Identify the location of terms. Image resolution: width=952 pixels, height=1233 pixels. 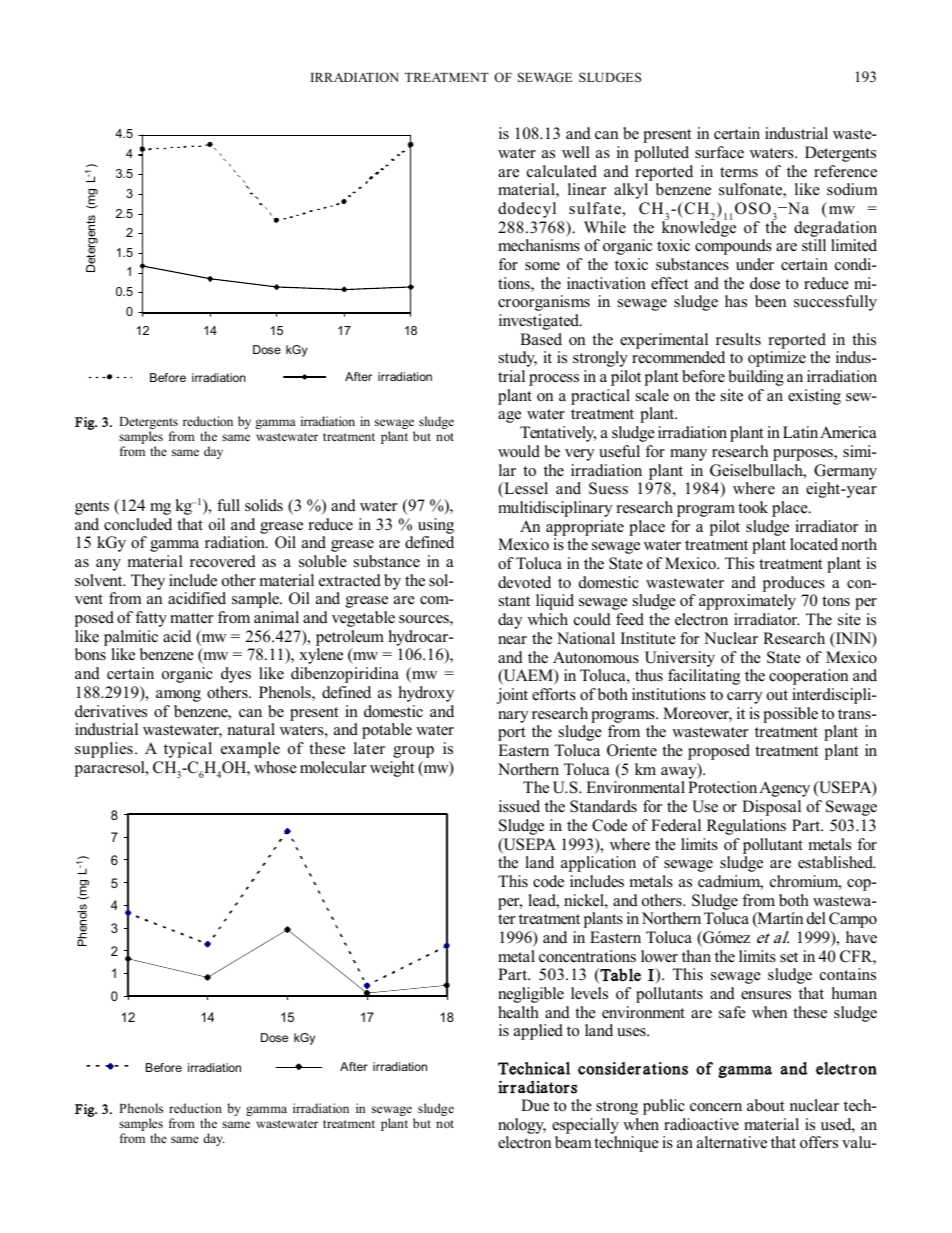
(739, 172).
